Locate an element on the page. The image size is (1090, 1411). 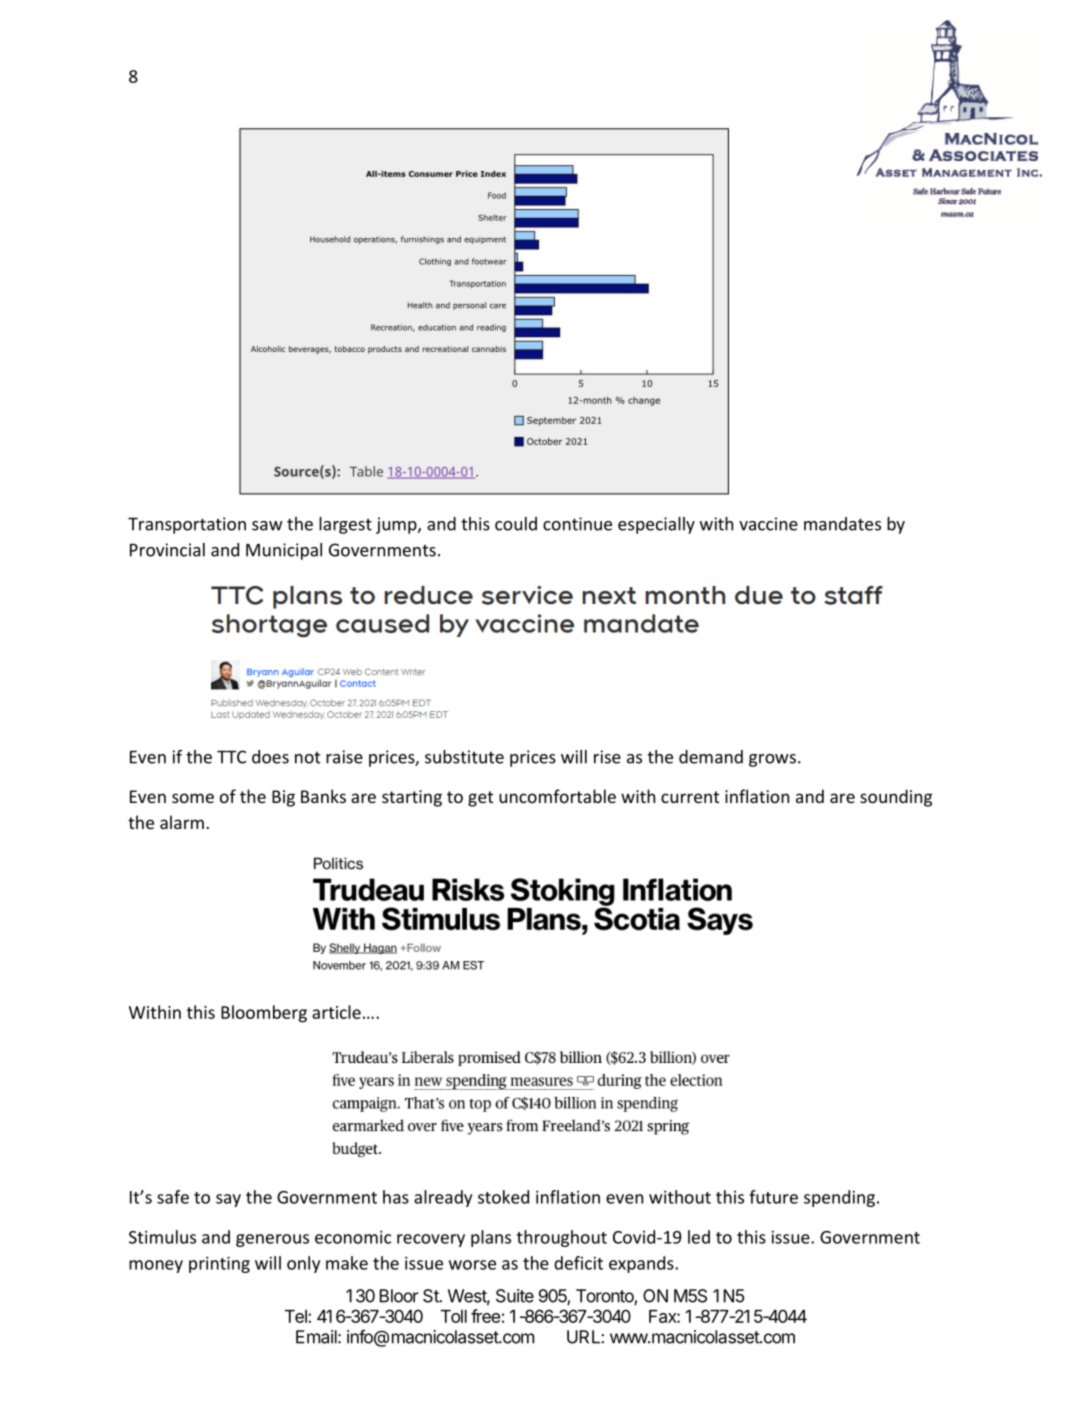
TTC is located at coordinates (231, 757).
